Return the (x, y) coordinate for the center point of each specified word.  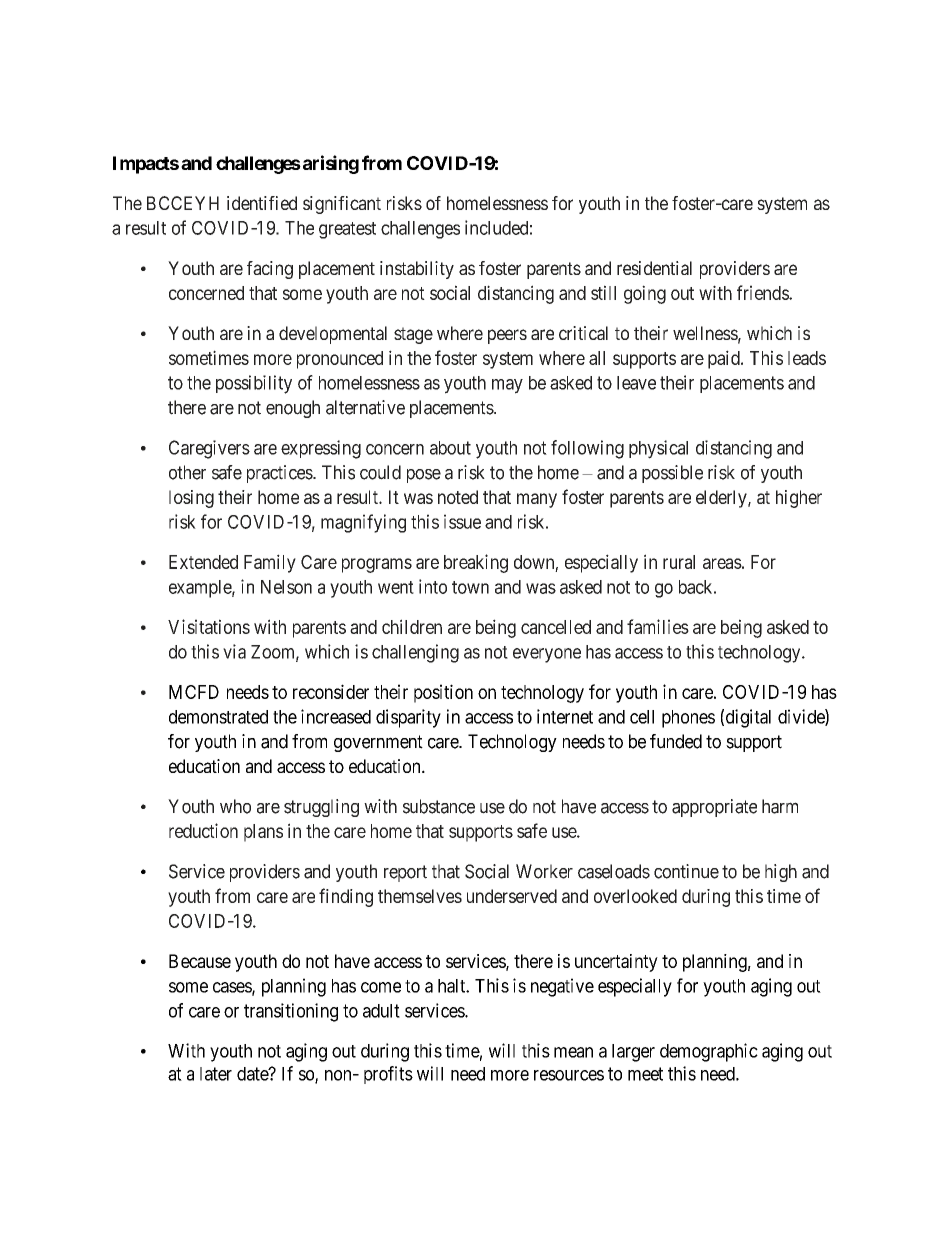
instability (417, 270)
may (507, 386)
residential (654, 268)
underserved (512, 896)
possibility (254, 384)
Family (270, 563)
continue (686, 871)
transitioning (291, 1012)
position (443, 693)
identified (262, 203)
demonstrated (218, 717)
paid (725, 359)
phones (688, 719)
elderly (722, 499)
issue (462, 521)
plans (263, 833)
